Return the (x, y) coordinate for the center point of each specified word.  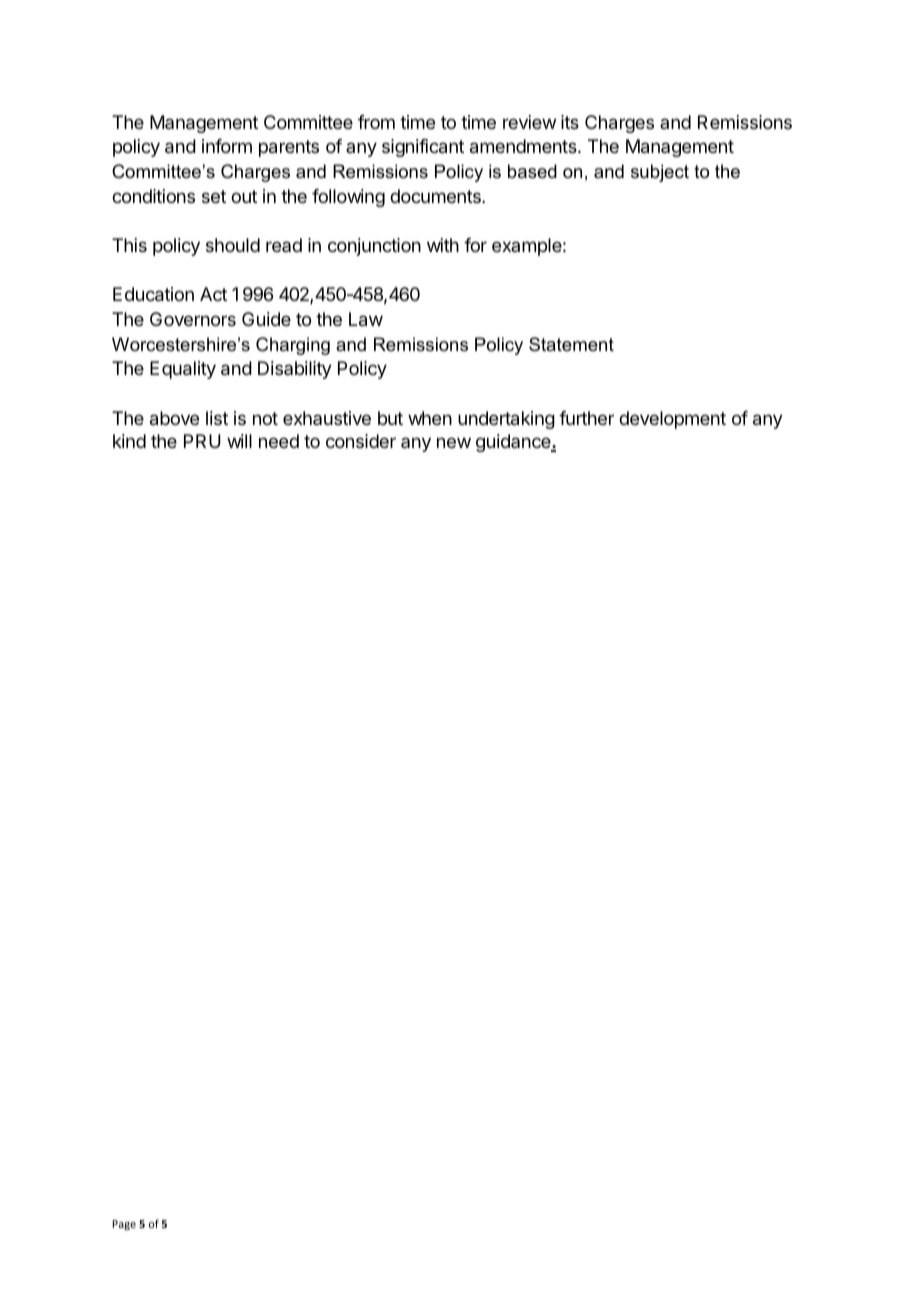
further (586, 418)
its (570, 122)
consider (361, 441)
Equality (183, 370)
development (672, 420)
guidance (514, 443)
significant (423, 148)
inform (227, 146)
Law (366, 319)
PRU (202, 441)
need (279, 441)
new (454, 442)
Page (124, 1225)
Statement (571, 344)
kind (129, 441)
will (239, 441)
